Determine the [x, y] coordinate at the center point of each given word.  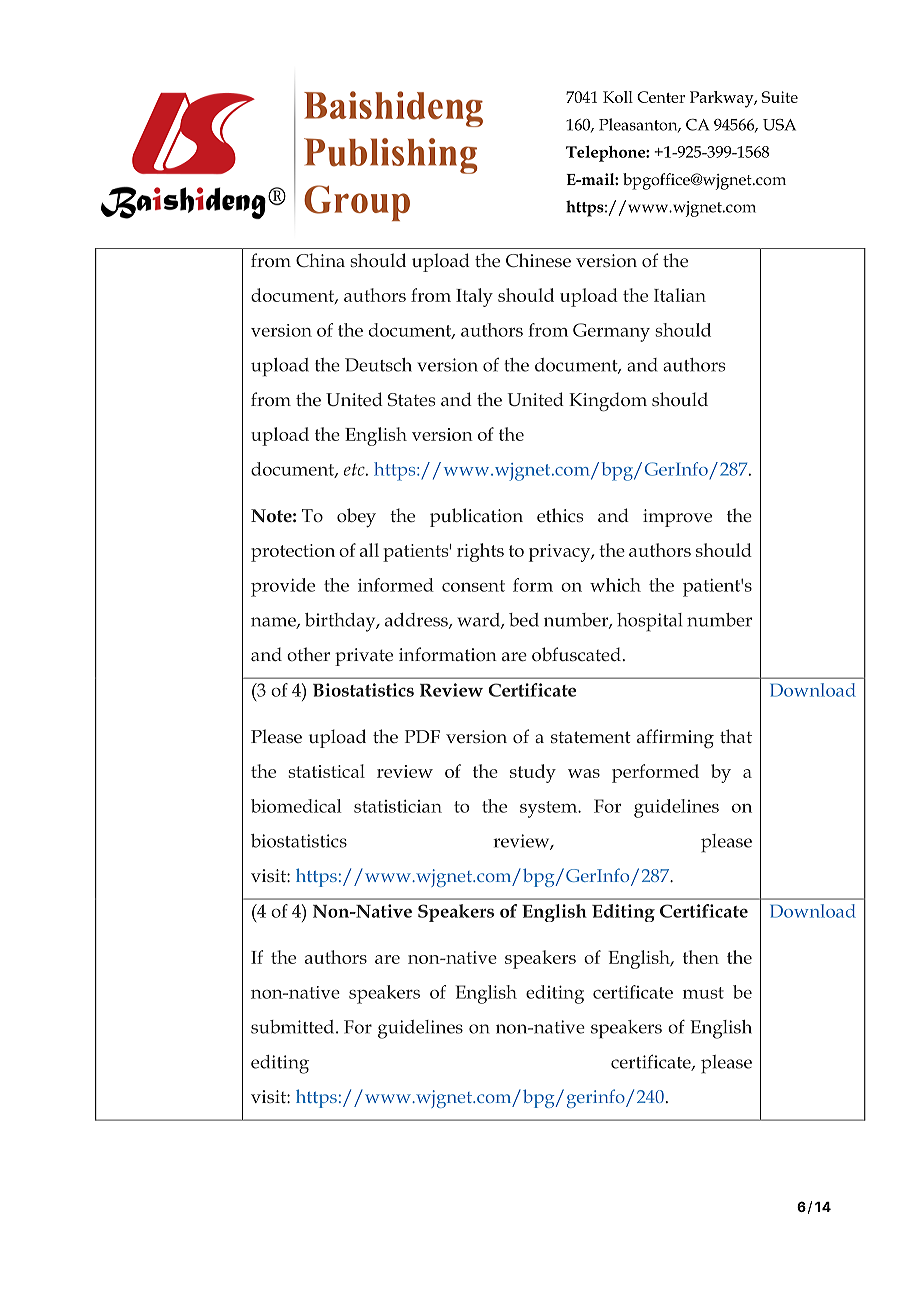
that [736, 736]
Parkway [723, 99]
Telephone [606, 153]
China [320, 260]
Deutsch [378, 365]
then [701, 957]
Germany [611, 332]
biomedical [296, 806]
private [364, 657]
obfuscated [576, 654]
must [703, 993]
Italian [680, 295]
